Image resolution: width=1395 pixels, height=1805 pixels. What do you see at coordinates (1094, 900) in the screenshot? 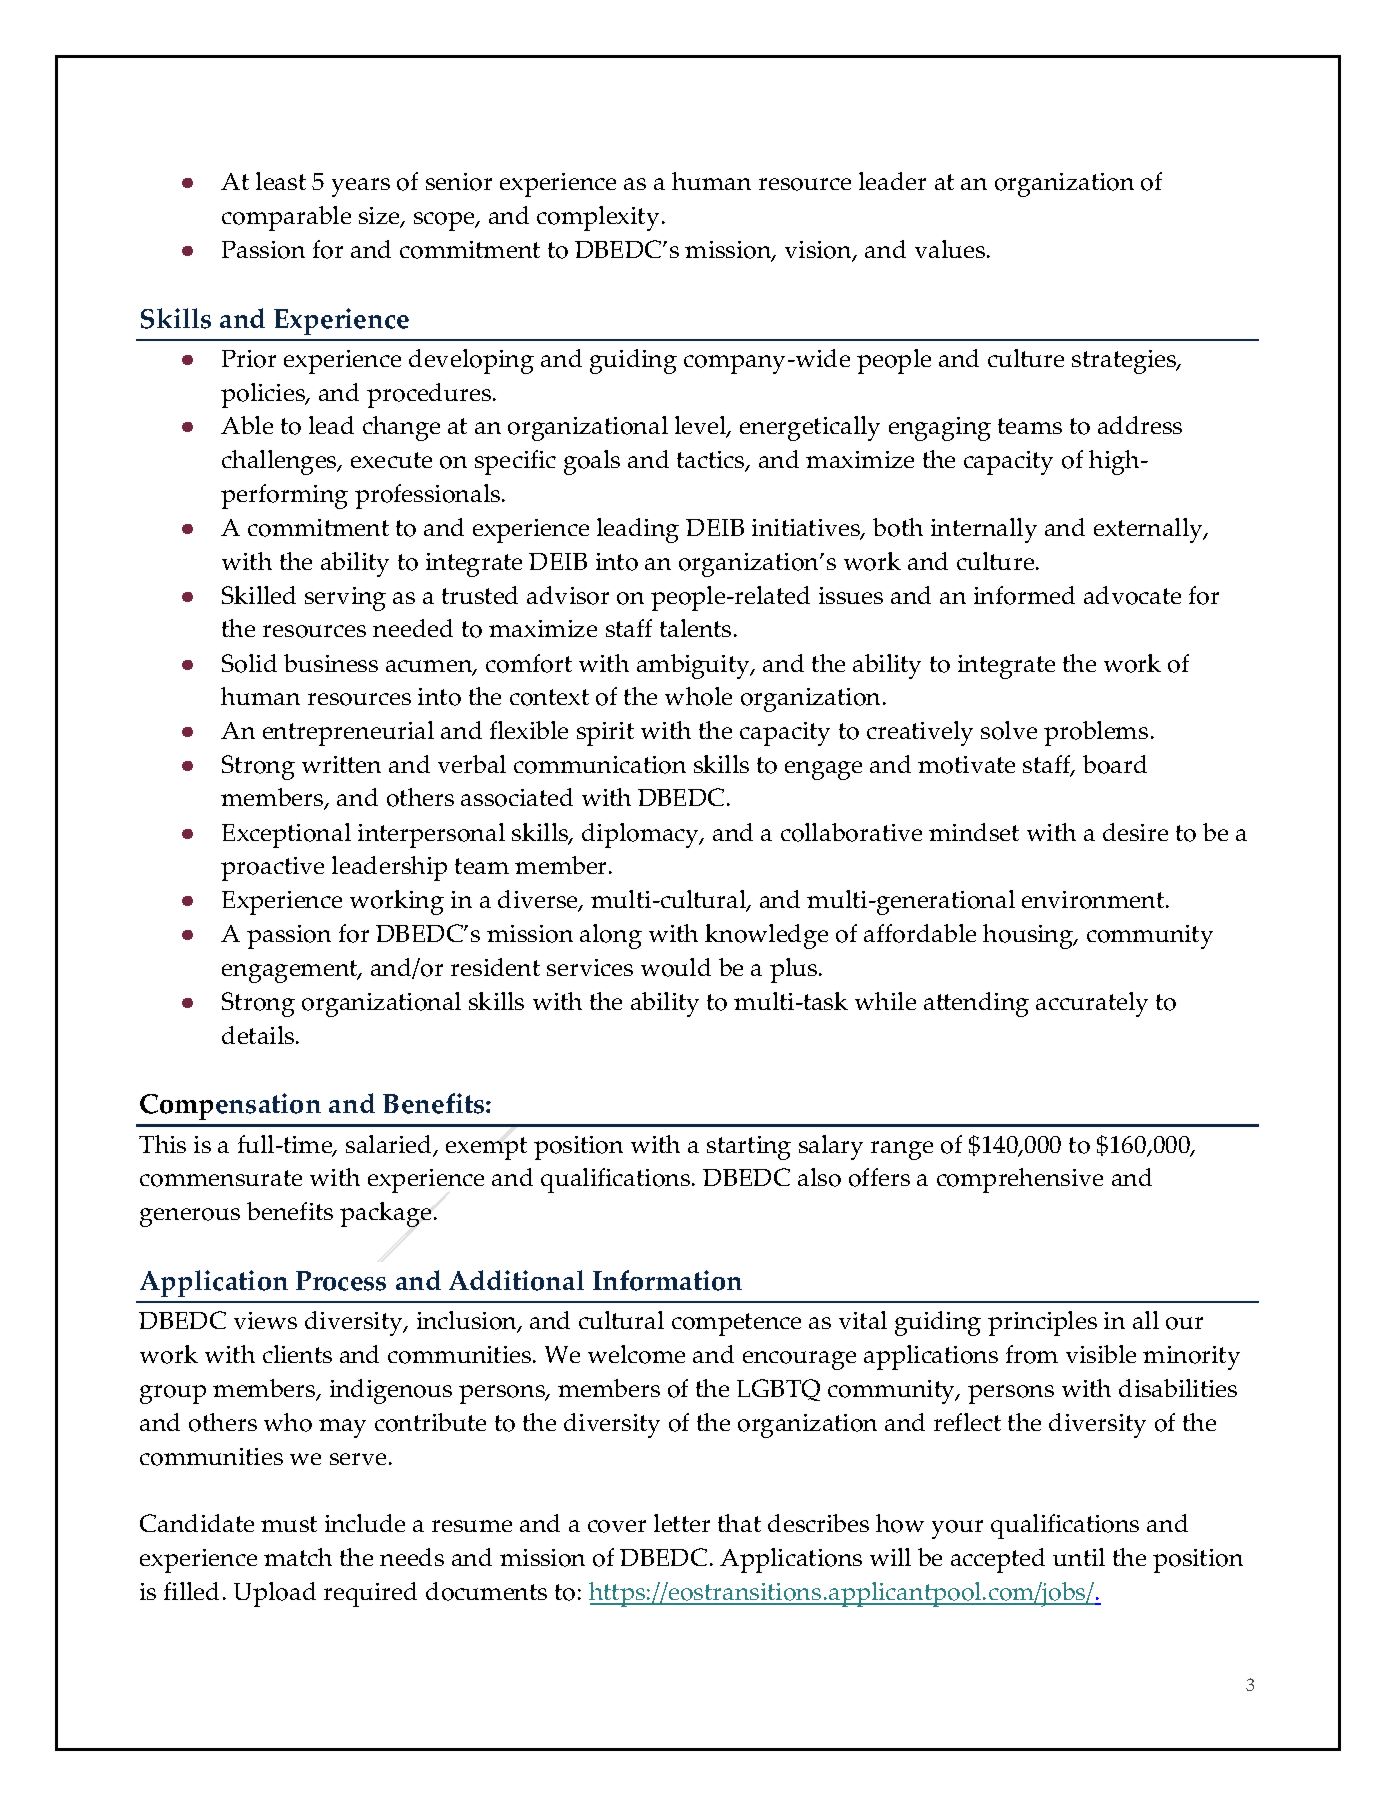
I see `environment` at bounding box center [1094, 900].
